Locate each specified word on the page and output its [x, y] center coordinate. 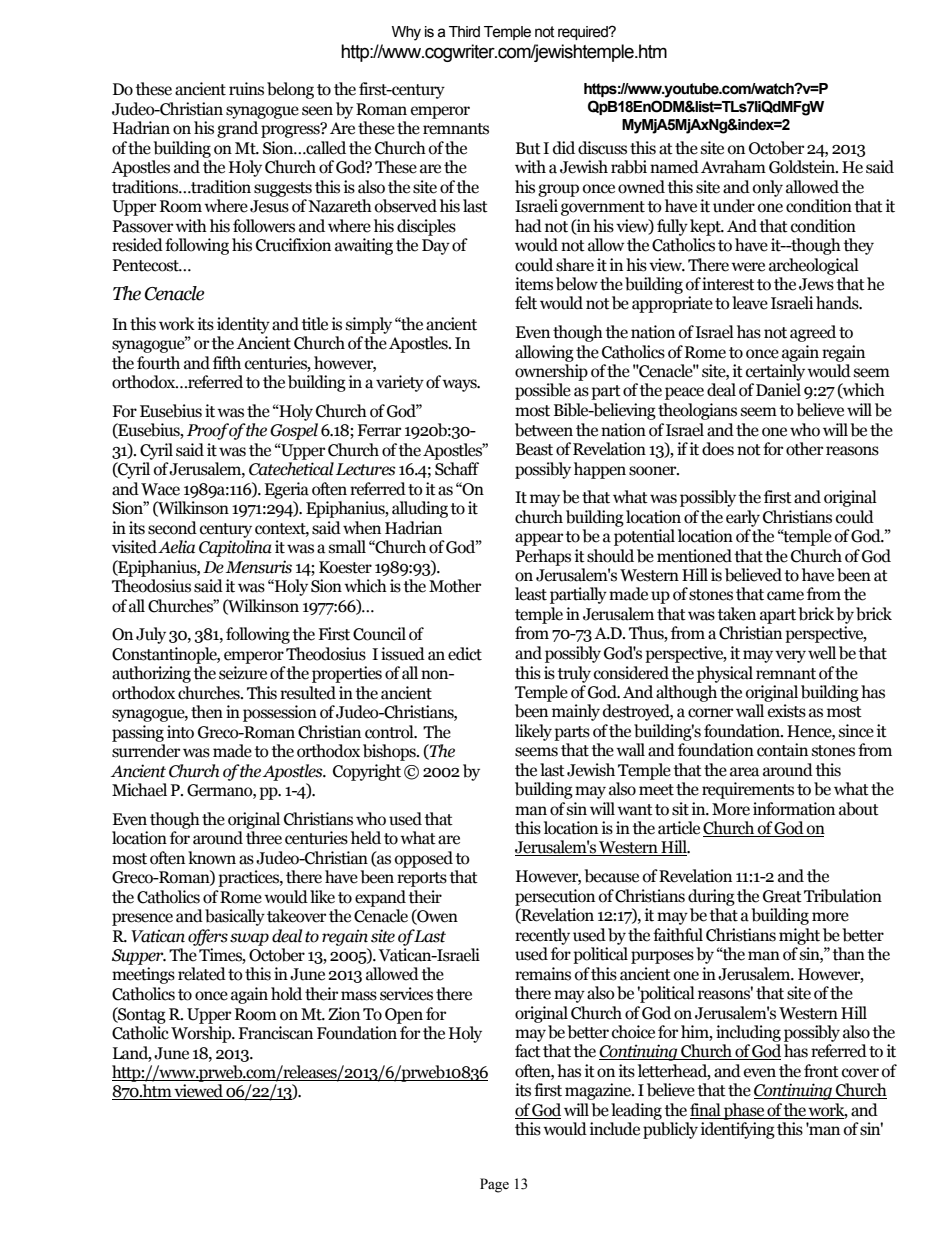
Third [464, 32]
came [785, 596]
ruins [246, 89]
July [151, 635]
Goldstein [803, 167]
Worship [202, 1034]
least [531, 594]
